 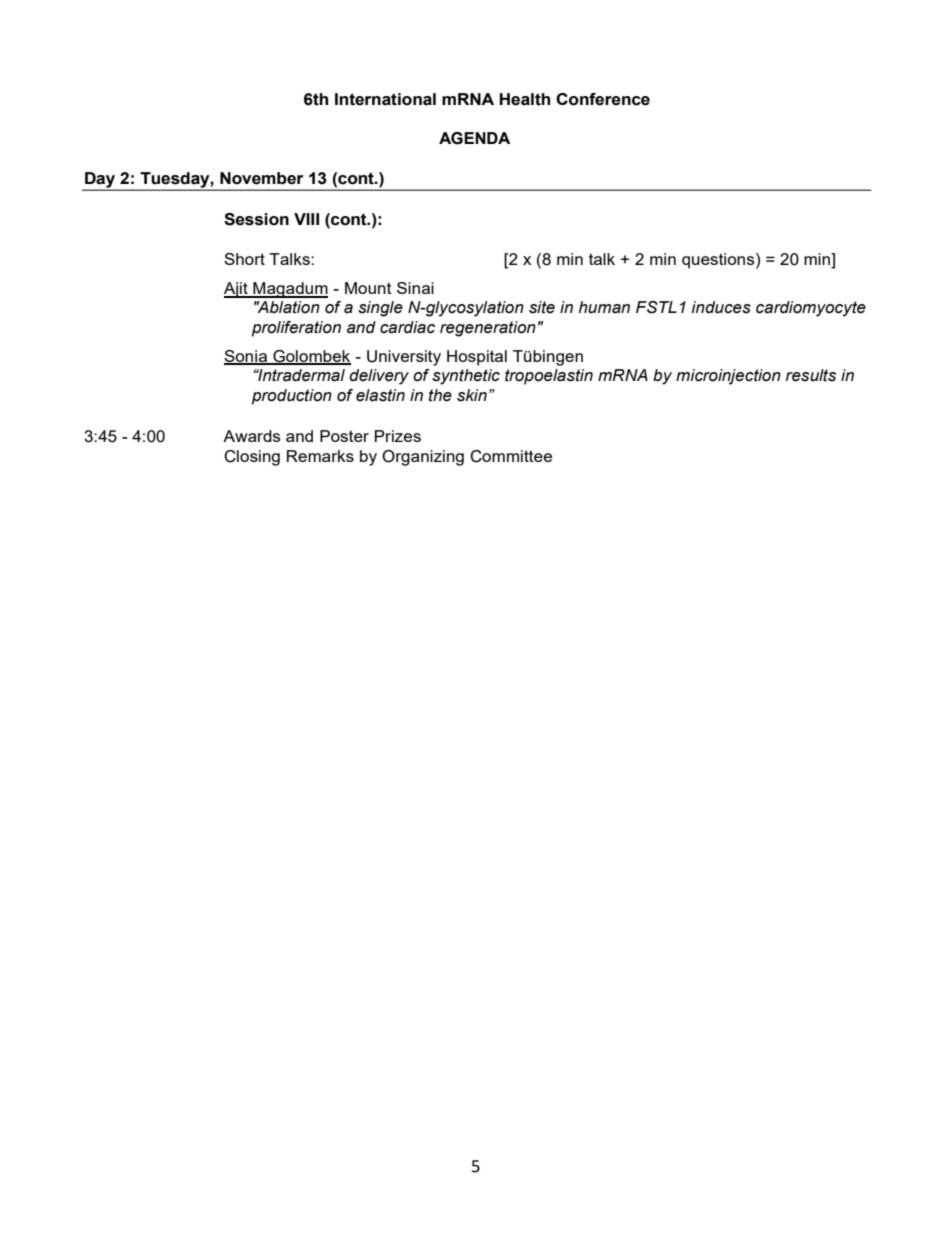 I want to click on Hospital, so click(x=477, y=358).
